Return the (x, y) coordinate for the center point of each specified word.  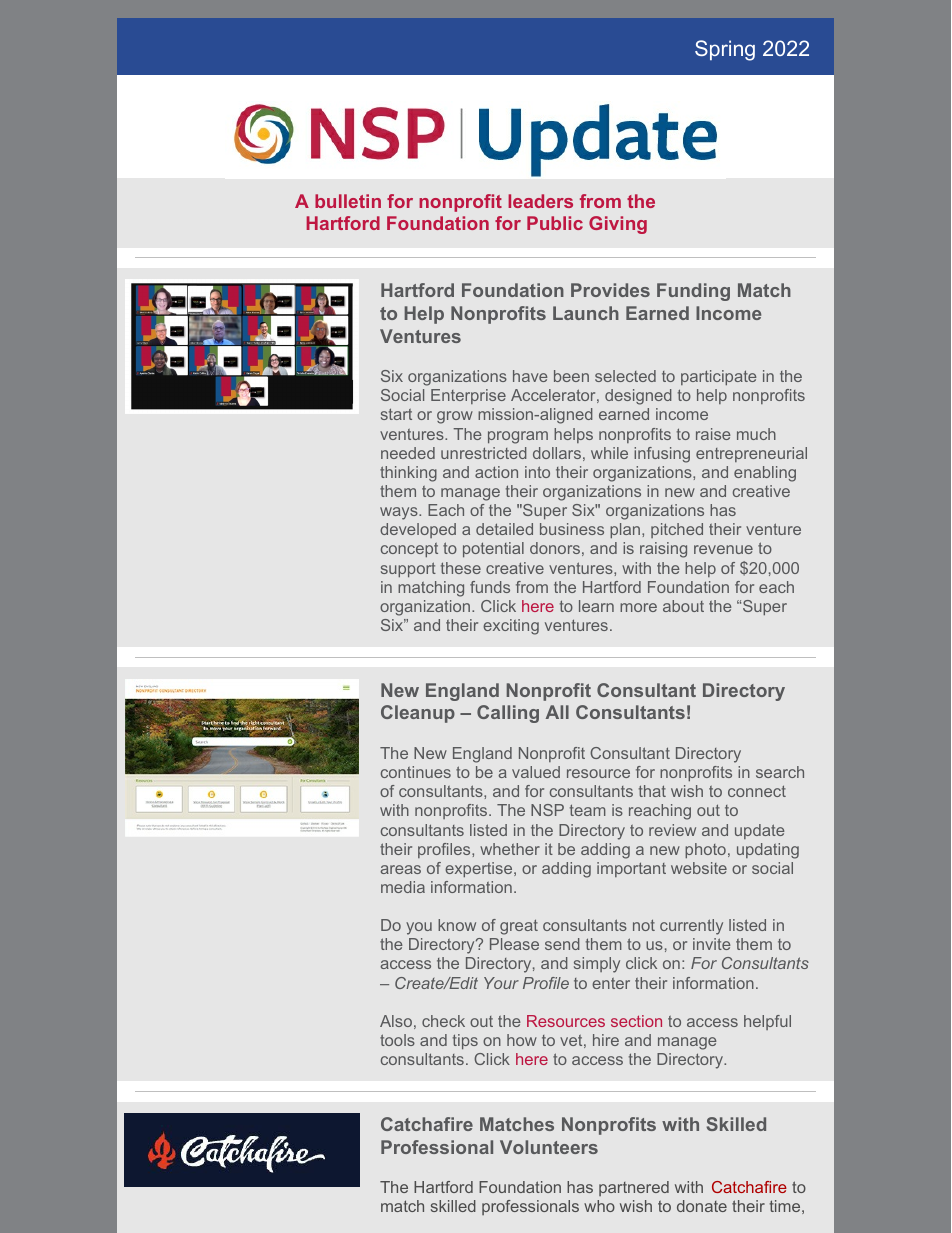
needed (408, 453)
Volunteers (549, 1147)
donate (702, 1206)
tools (397, 1040)
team (588, 810)
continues (416, 772)
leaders (540, 201)
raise (713, 434)
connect (757, 791)
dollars (557, 453)
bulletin (348, 201)
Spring (725, 50)
